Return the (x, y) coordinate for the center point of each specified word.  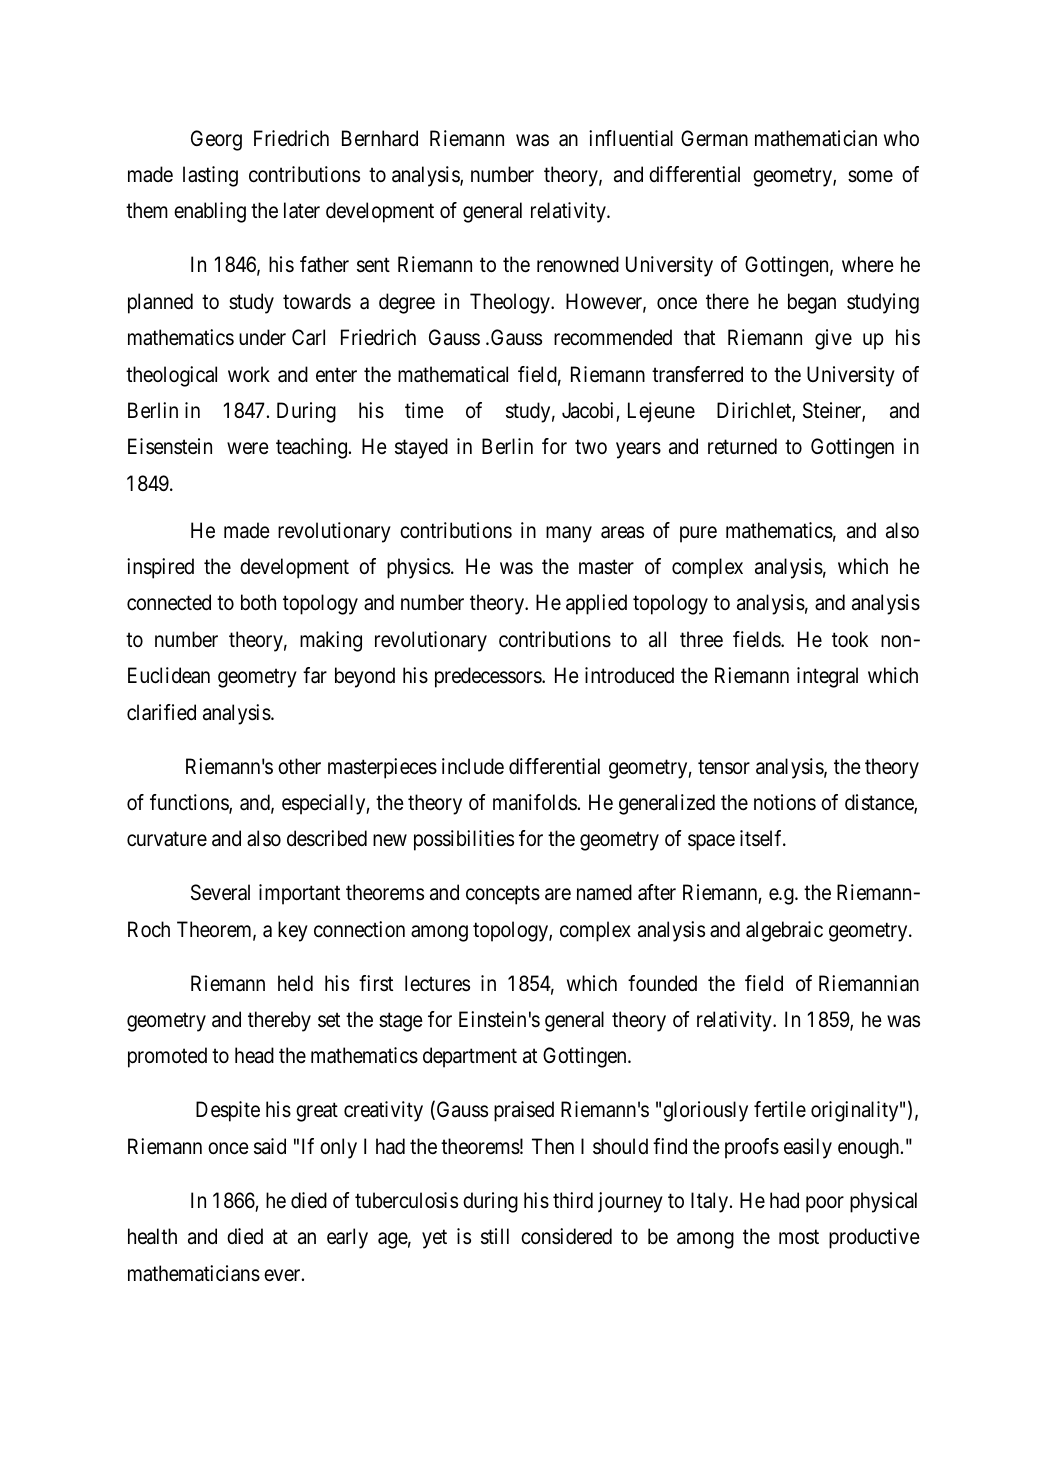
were (248, 448)
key (293, 931)
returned (742, 446)
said (270, 1146)
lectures (437, 983)
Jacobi (587, 410)
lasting (210, 176)
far (315, 675)
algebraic (784, 931)
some (870, 176)
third (573, 1200)
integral (827, 677)
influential (631, 138)
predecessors (489, 677)
